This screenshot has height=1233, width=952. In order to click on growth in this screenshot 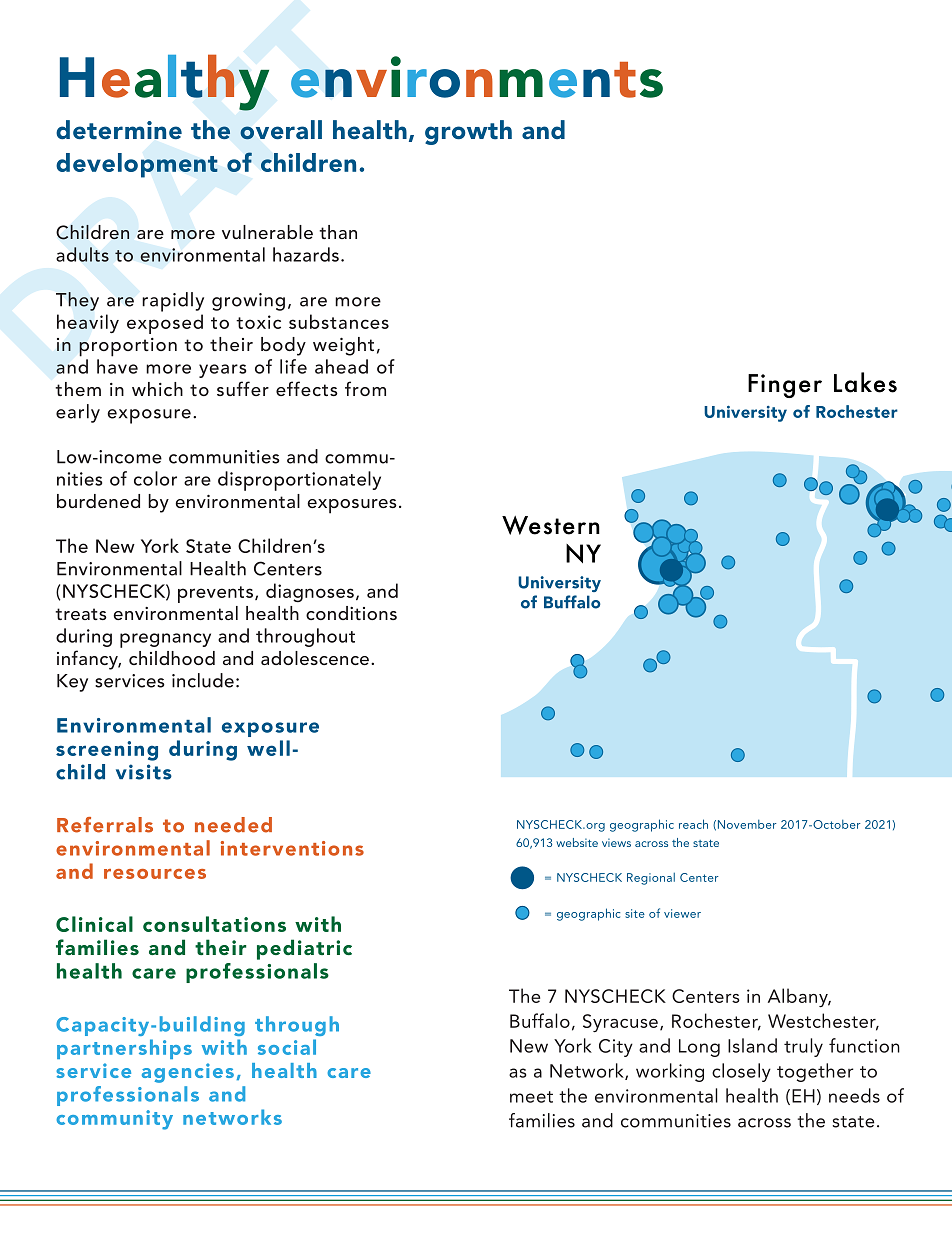, I will do `click(468, 132)`.
